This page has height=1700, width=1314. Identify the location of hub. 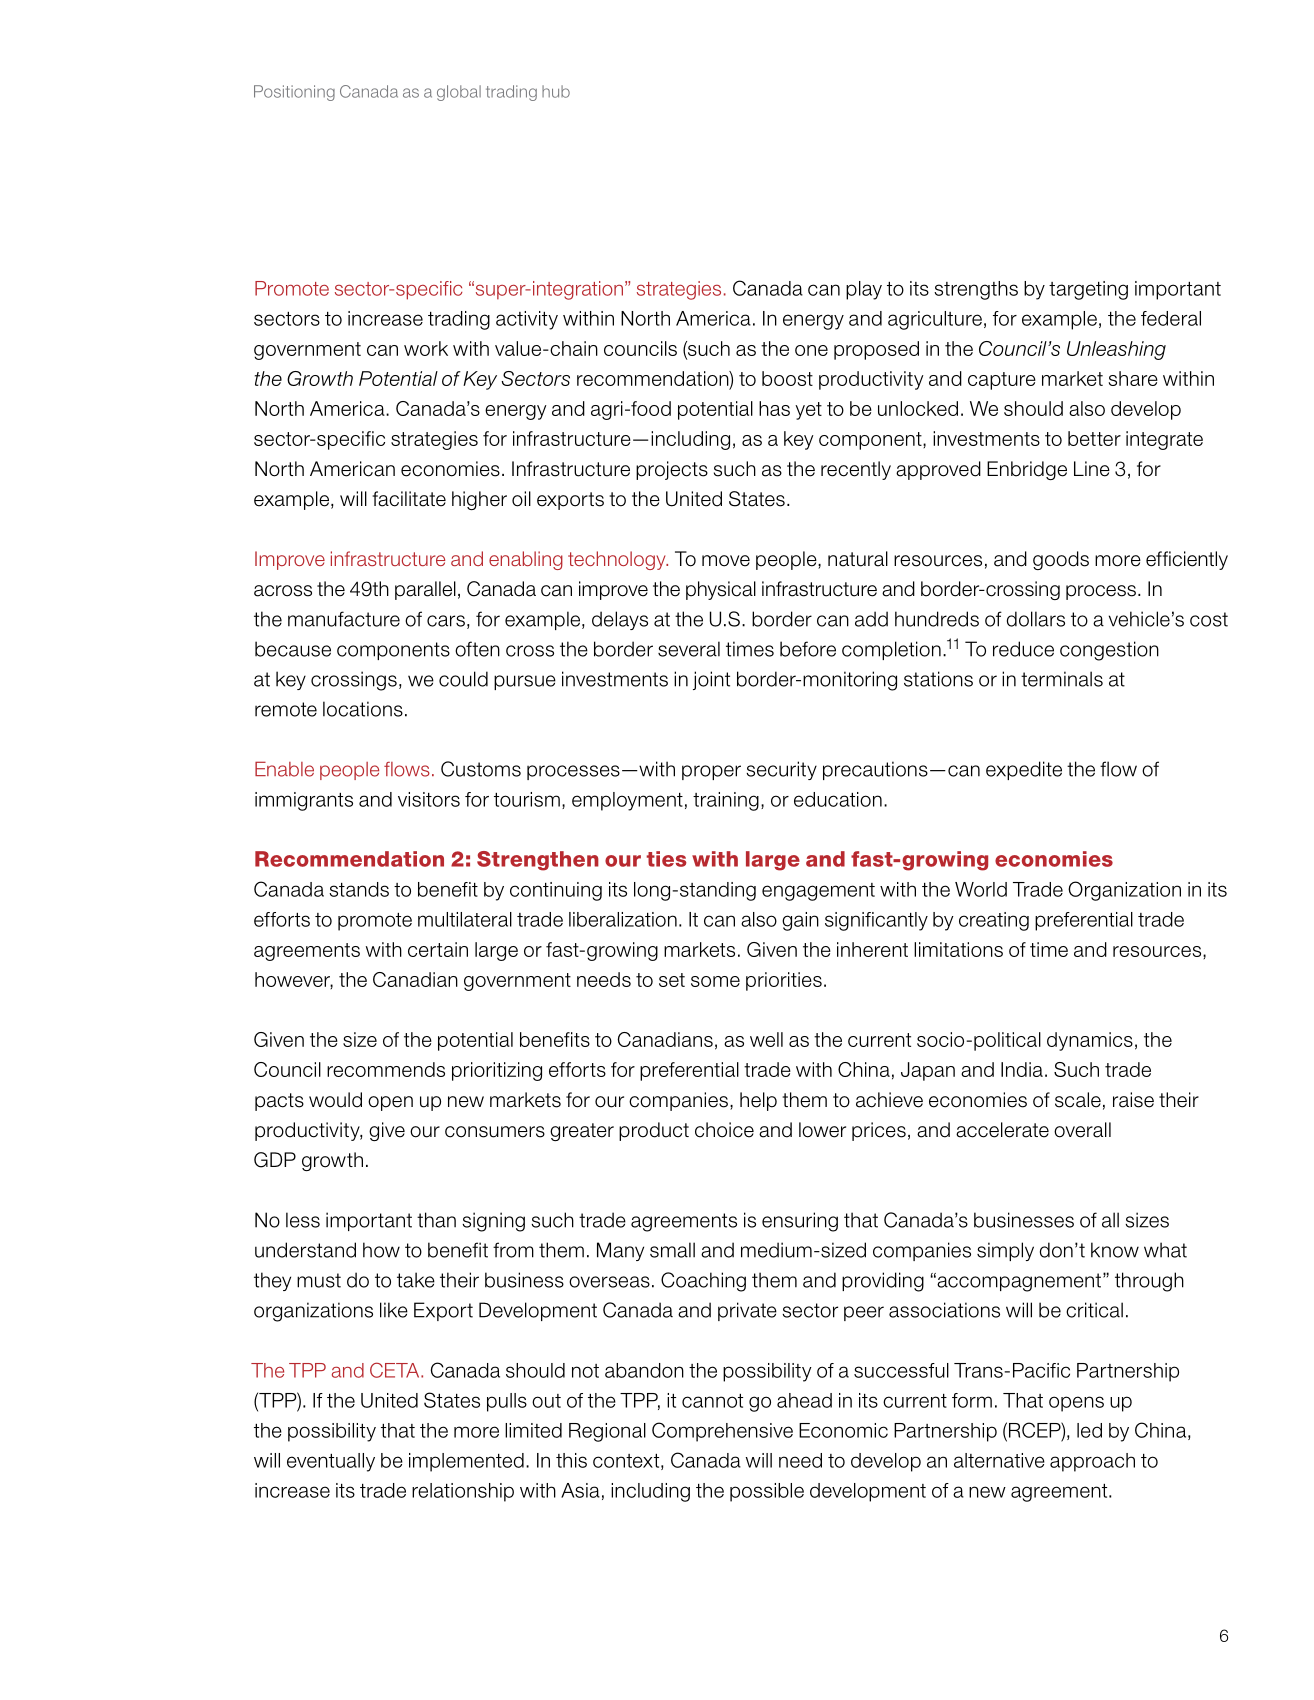
(556, 91).
